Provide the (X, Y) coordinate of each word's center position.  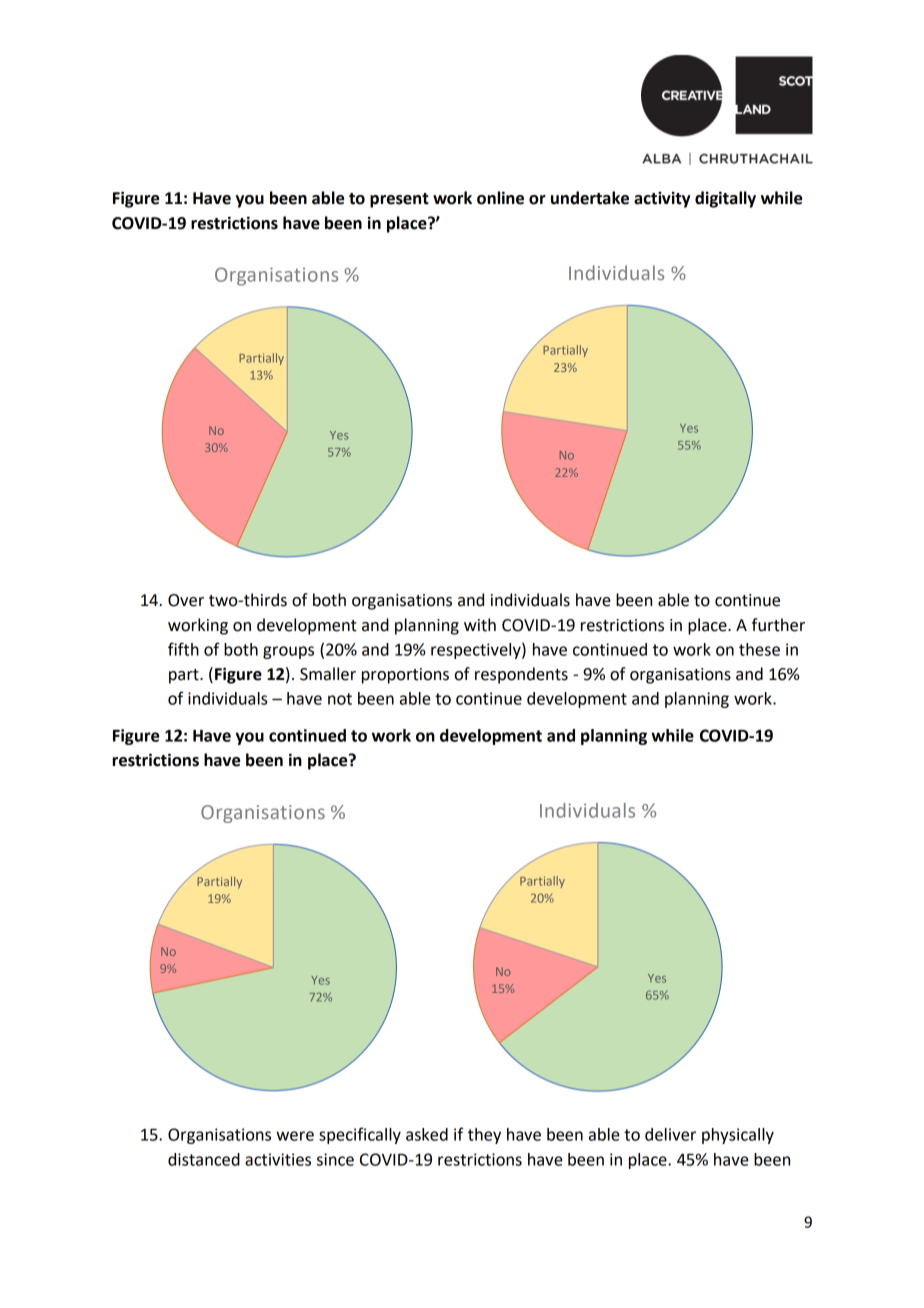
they (484, 1136)
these (759, 649)
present (399, 200)
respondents (521, 675)
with (480, 625)
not (340, 699)
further (778, 625)
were (295, 1136)
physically (738, 1136)
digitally (725, 199)
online (500, 198)
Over (186, 600)
